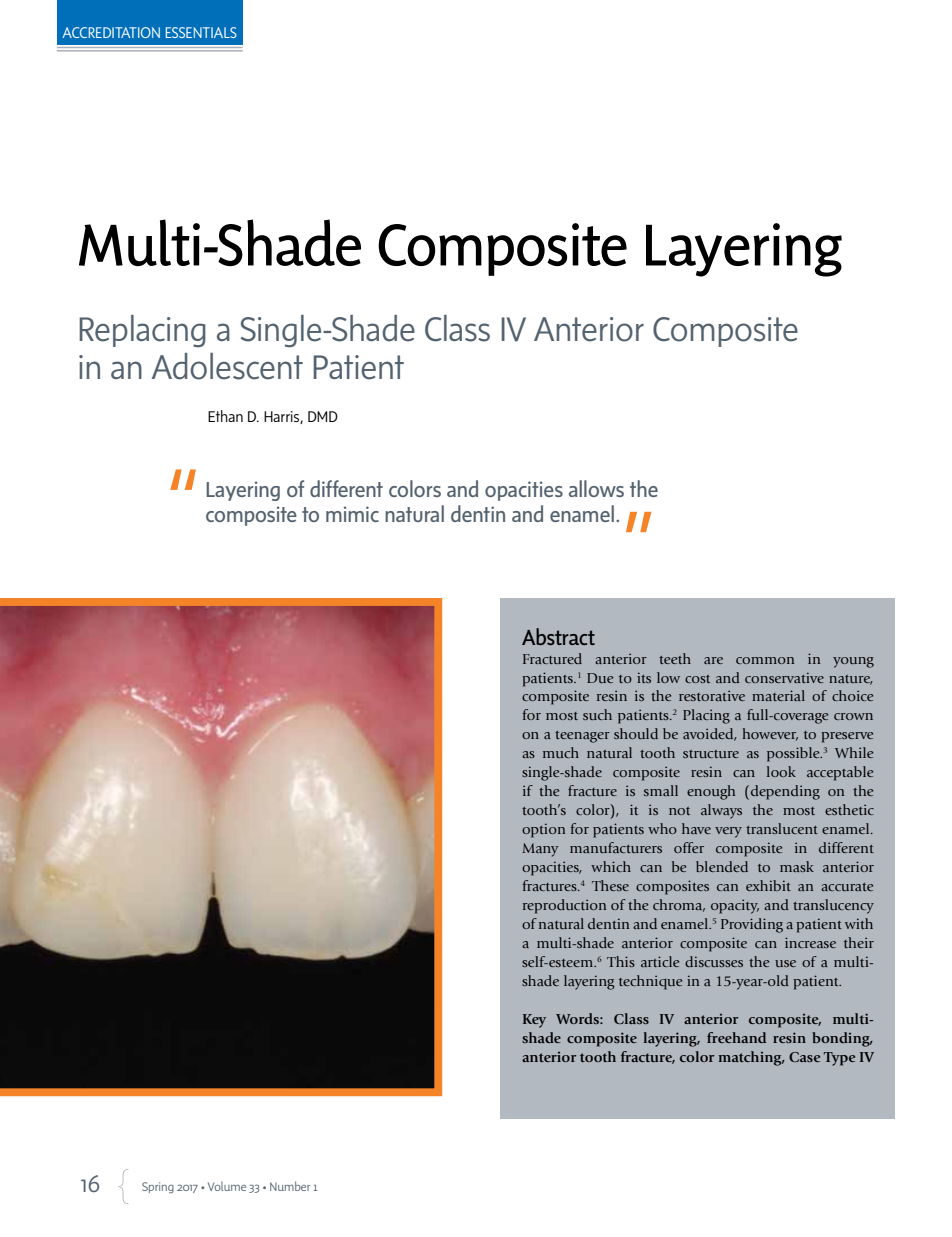 The width and height of the document is (952, 1237). I want to click on common, so click(765, 660).
